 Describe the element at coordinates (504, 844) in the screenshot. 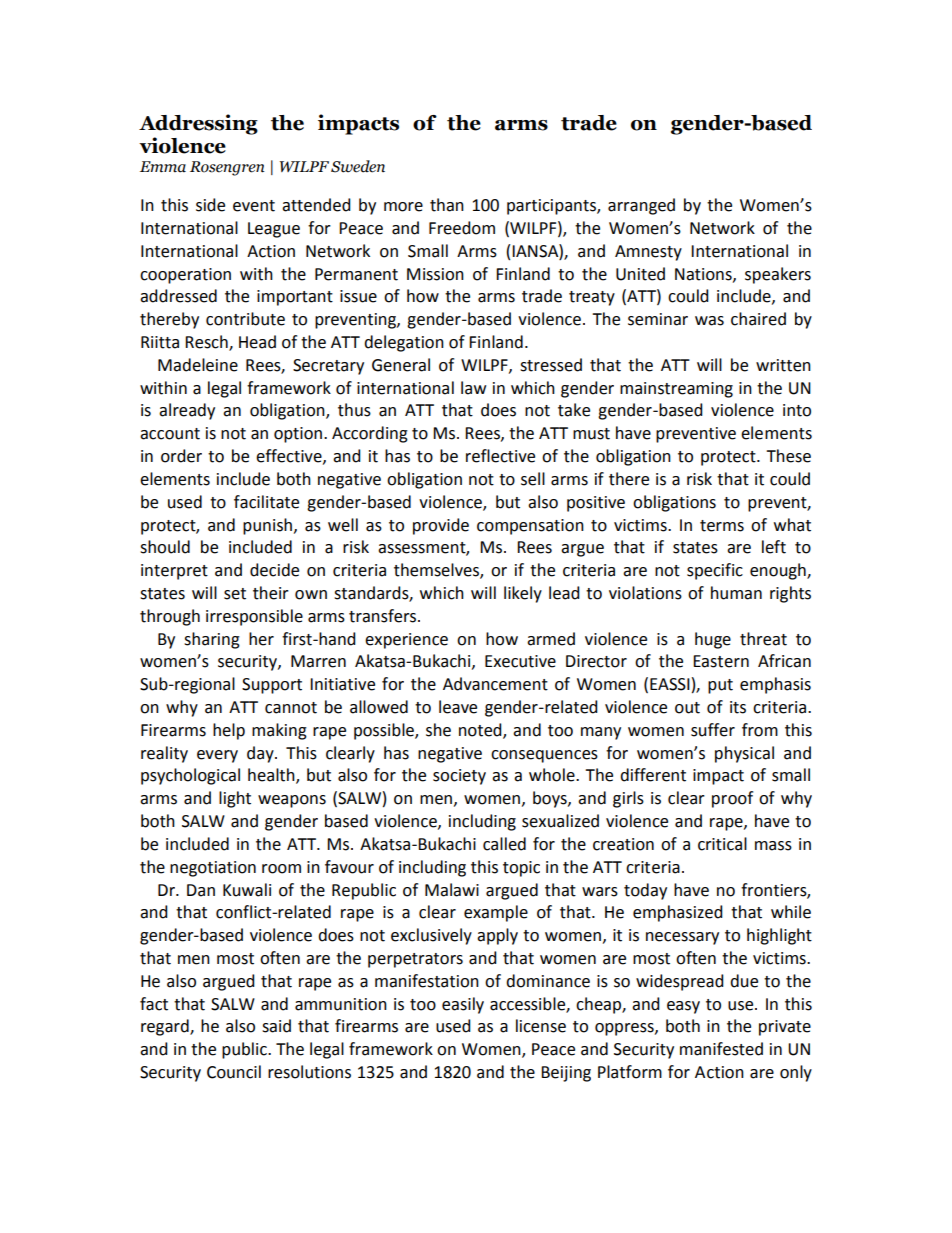

I see `called` at that location.
